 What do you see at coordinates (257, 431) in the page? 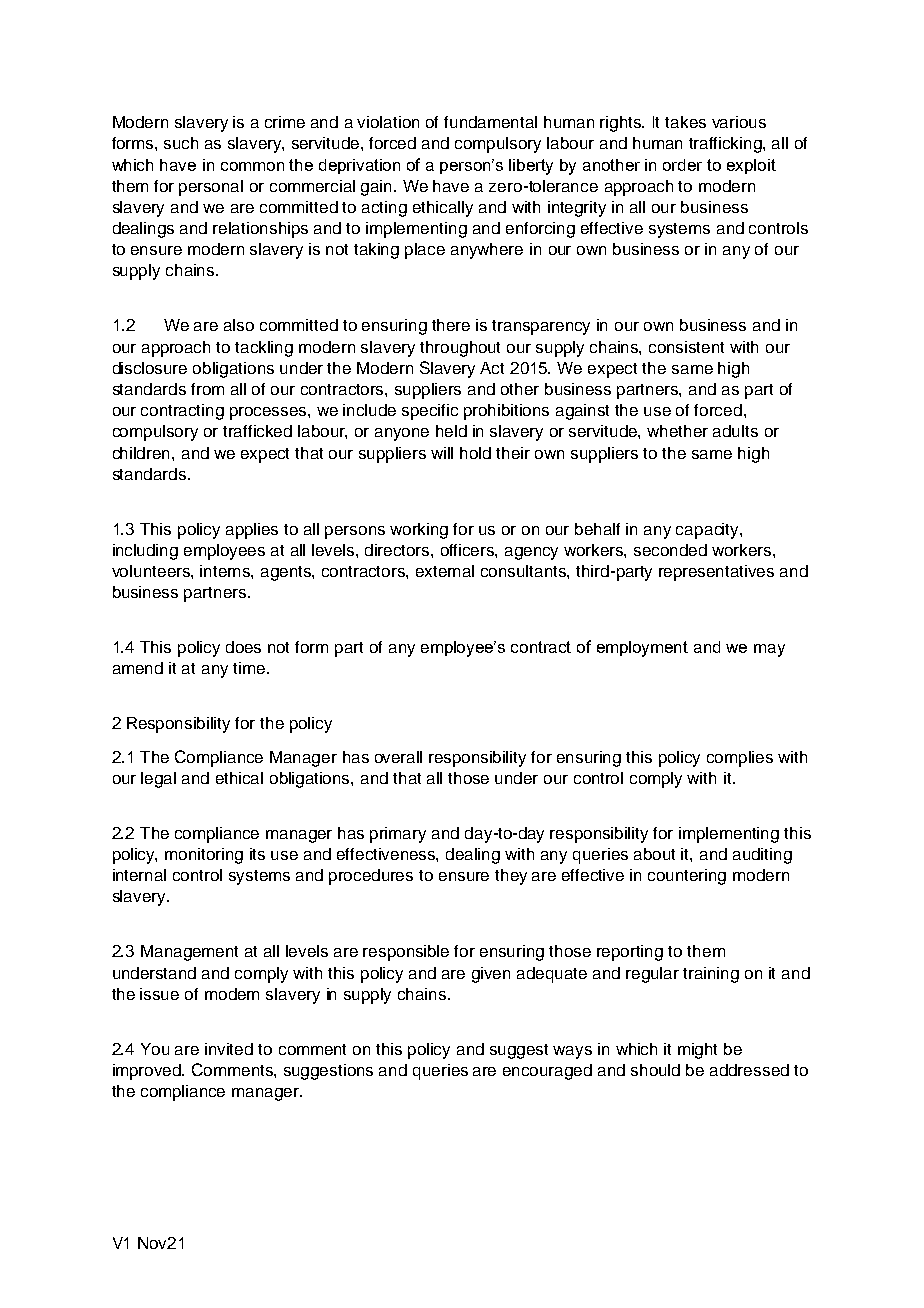
I see `trafficked` at bounding box center [257, 431].
